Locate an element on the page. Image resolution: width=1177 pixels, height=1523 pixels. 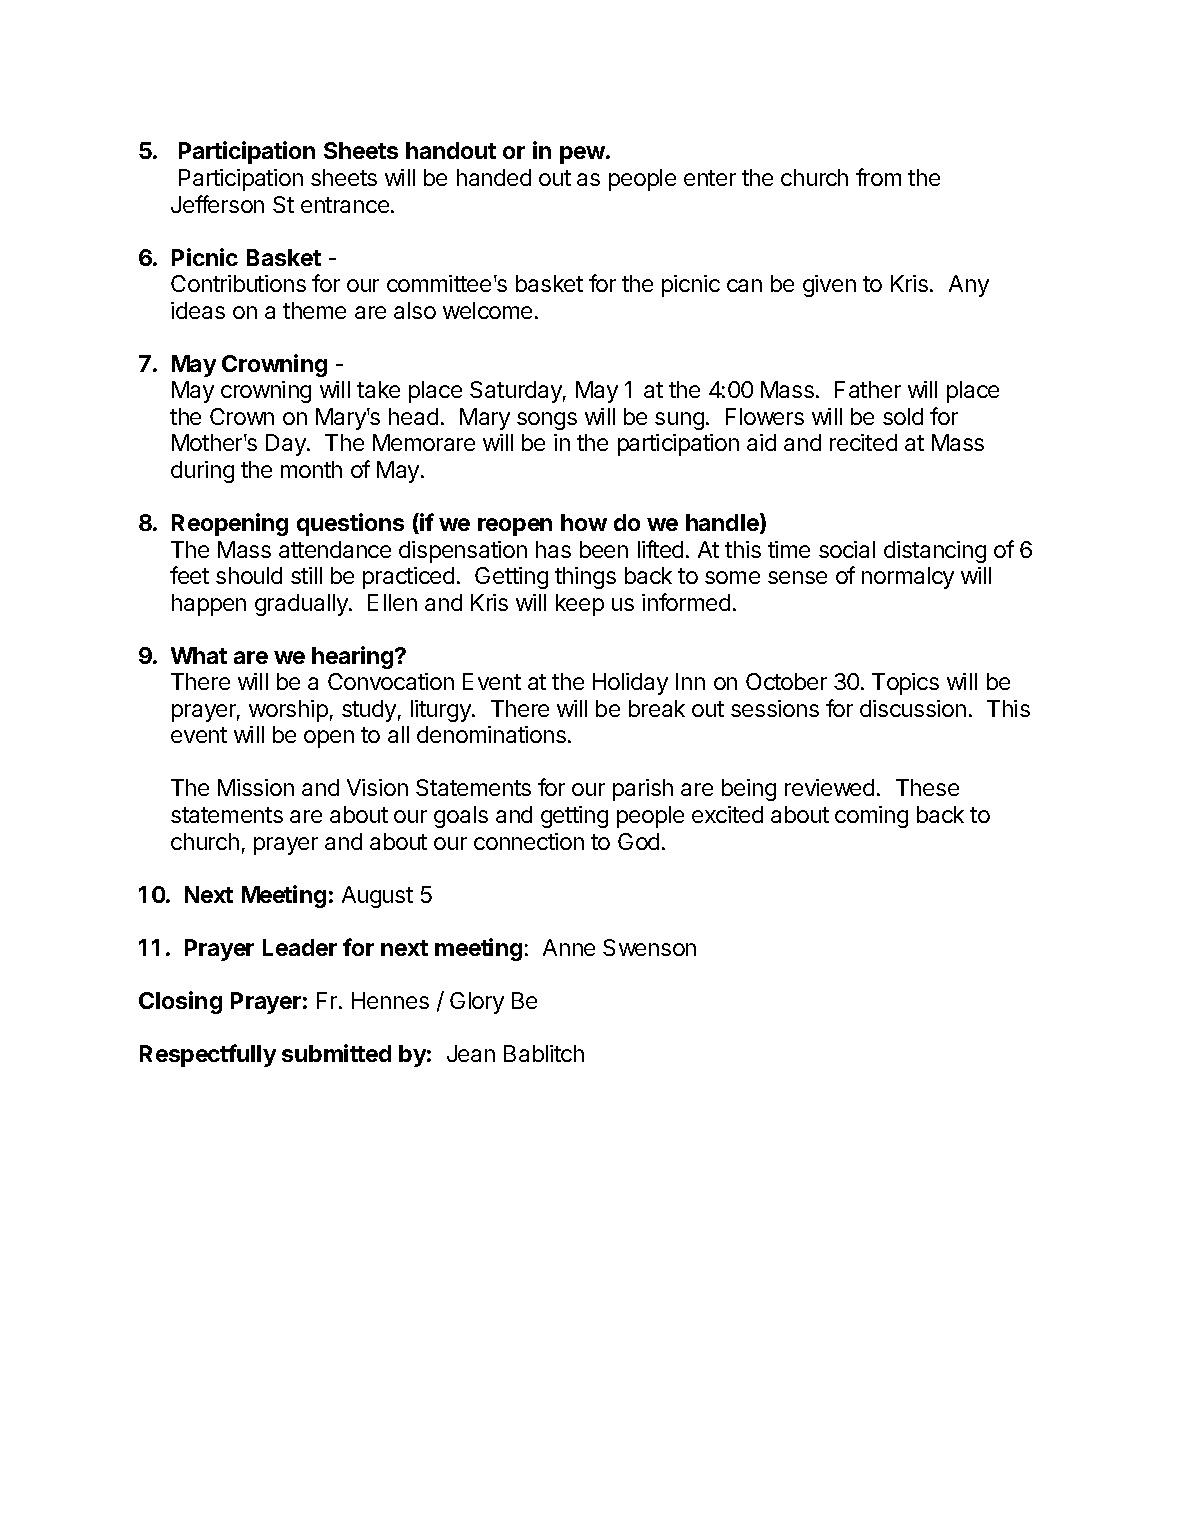
gradually is located at coordinates (302, 605).
